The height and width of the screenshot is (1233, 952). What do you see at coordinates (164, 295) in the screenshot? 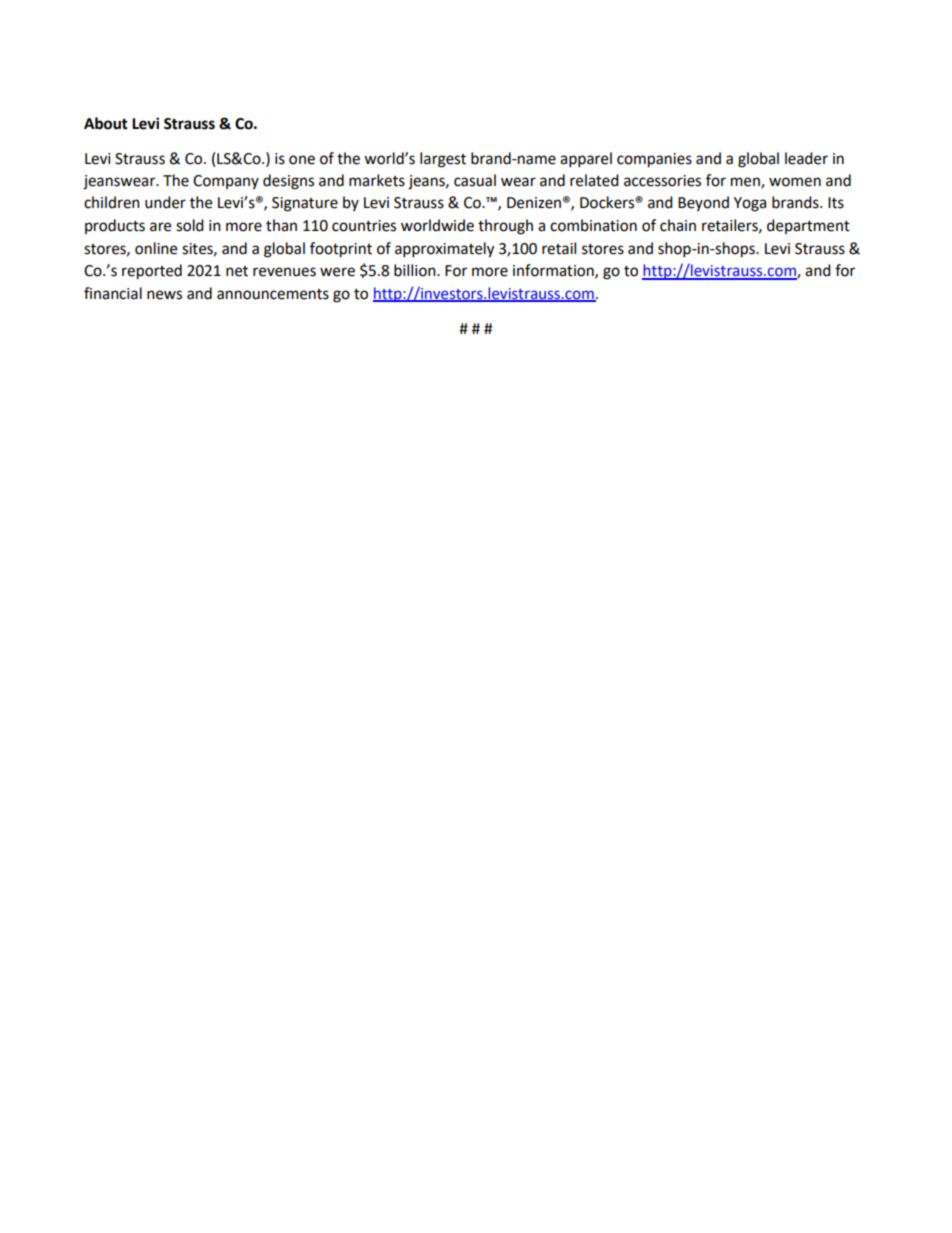
I see `news` at bounding box center [164, 295].
